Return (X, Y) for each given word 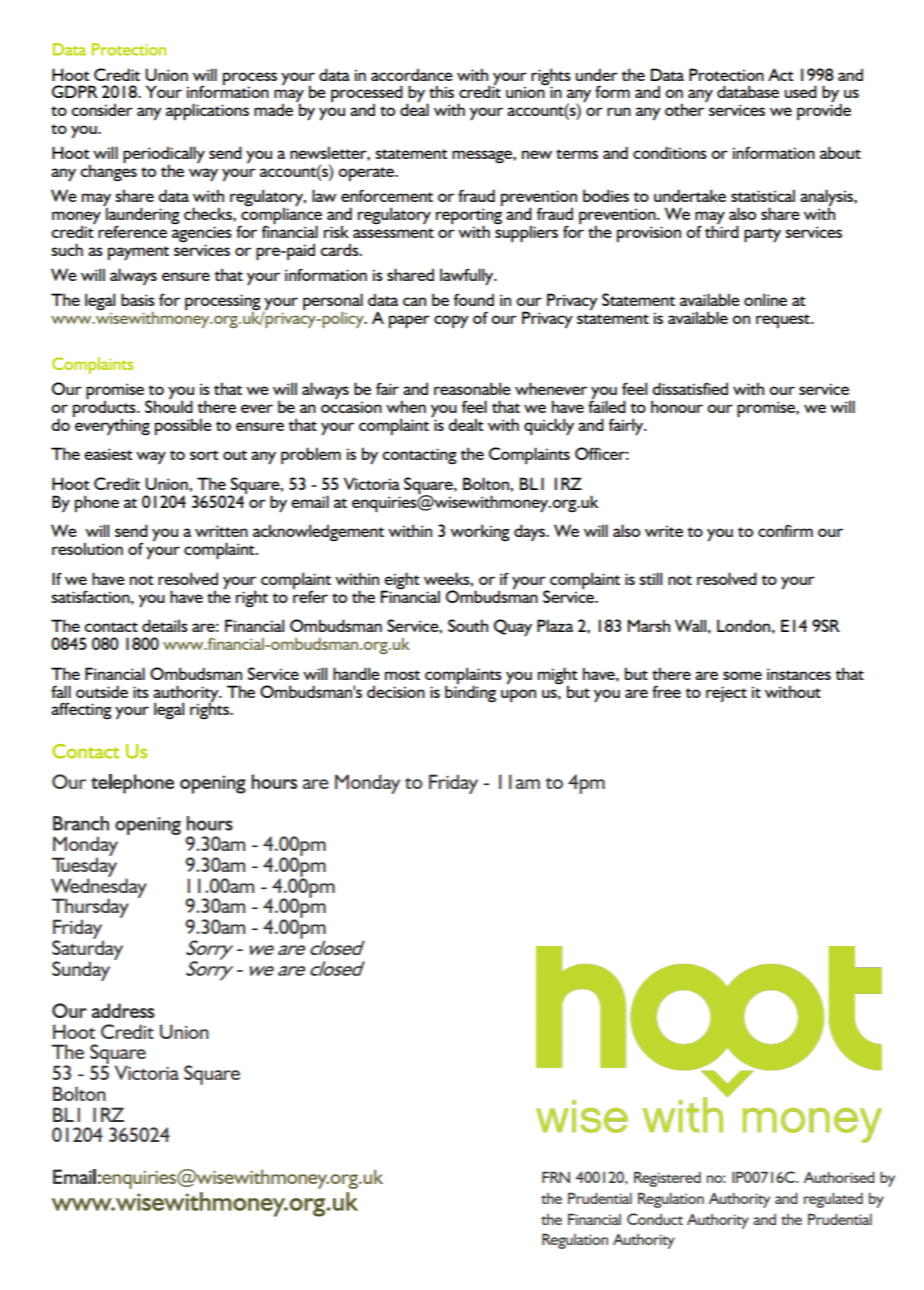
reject (726, 694)
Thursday (90, 909)
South (468, 625)
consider (102, 109)
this (441, 91)
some (742, 675)
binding (470, 692)
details (165, 625)
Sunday (81, 971)
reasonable (472, 388)
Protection (726, 74)
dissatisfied (690, 388)
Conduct (655, 1219)
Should (169, 405)
